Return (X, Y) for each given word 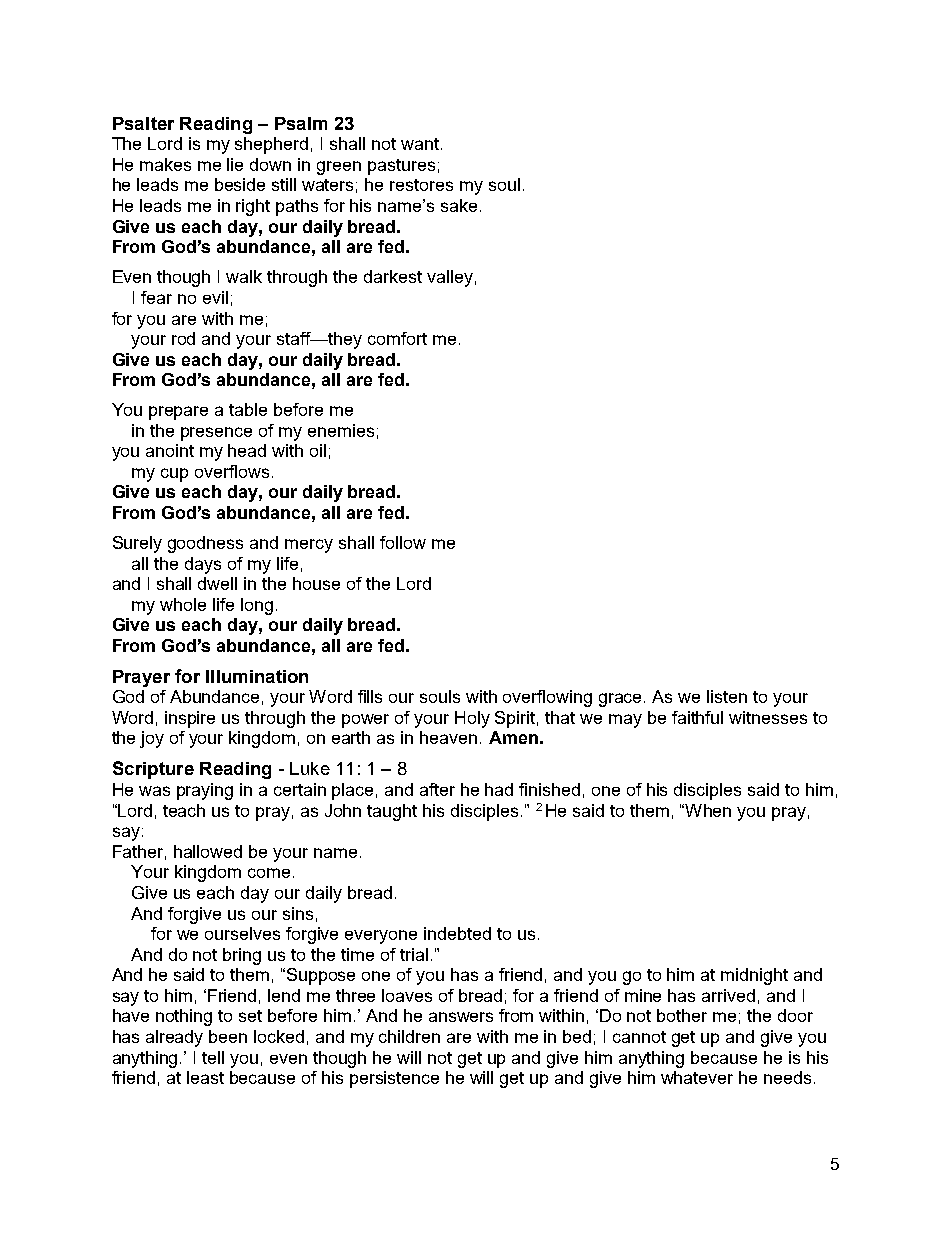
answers (461, 1017)
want (420, 144)
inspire (190, 719)
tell (213, 1057)
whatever (697, 1077)
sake (459, 205)
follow (403, 542)
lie (235, 164)
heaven (448, 737)
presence (216, 434)
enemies (341, 430)
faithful (697, 717)
